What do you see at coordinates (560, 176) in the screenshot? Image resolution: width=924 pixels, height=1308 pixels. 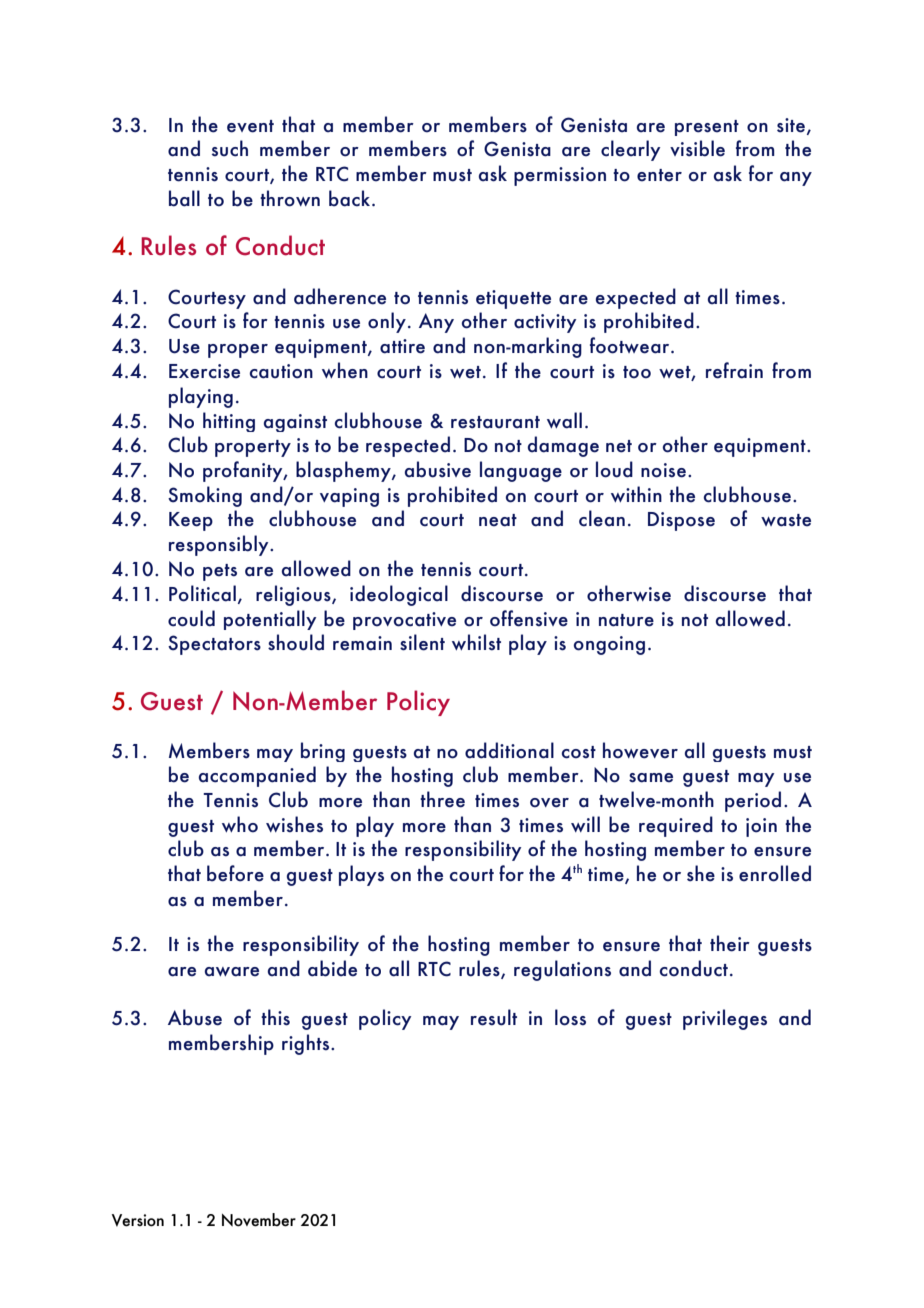 I see `permission` at bounding box center [560, 176].
